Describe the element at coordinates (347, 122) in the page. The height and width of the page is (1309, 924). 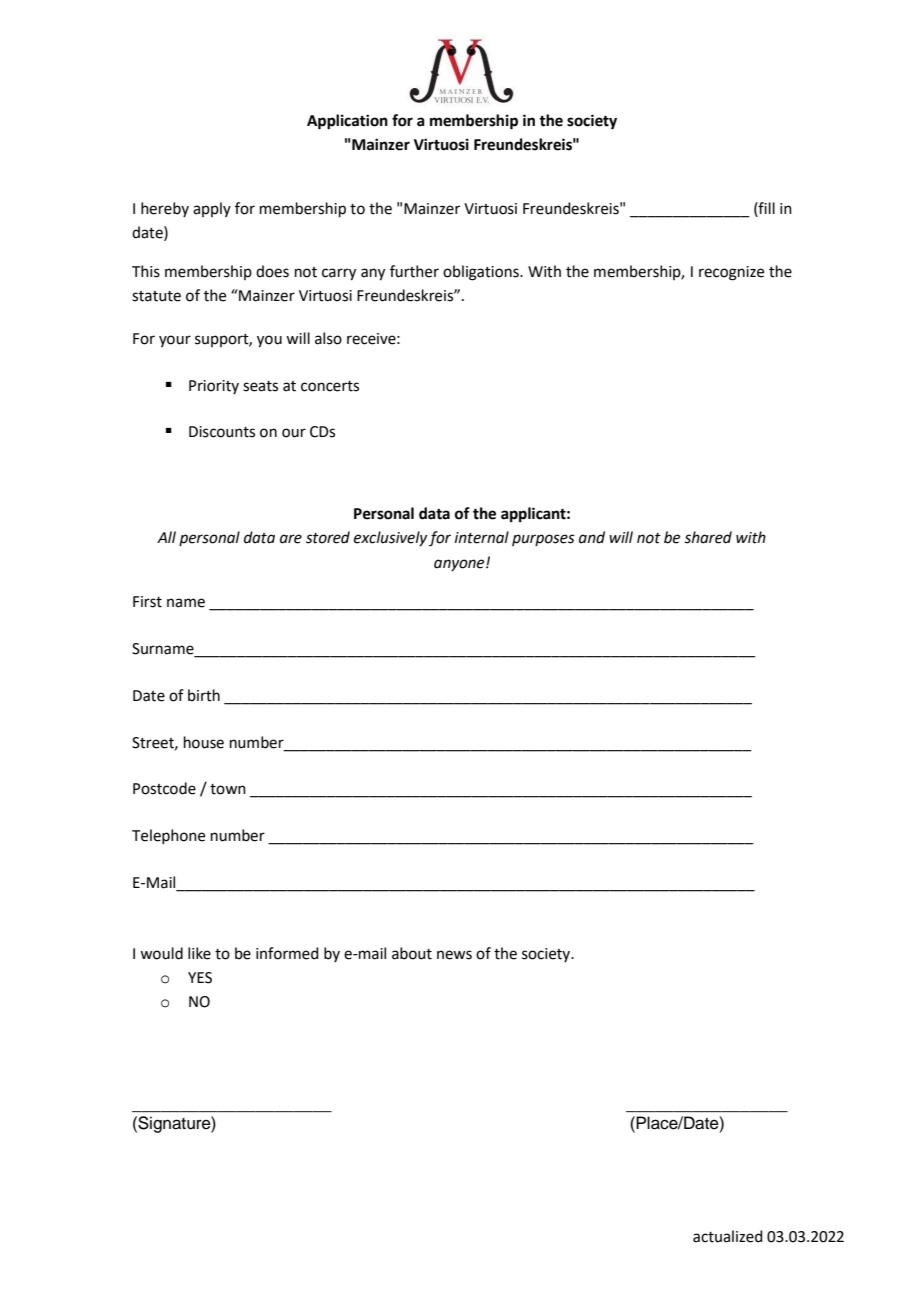
I see `Application` at that location.
